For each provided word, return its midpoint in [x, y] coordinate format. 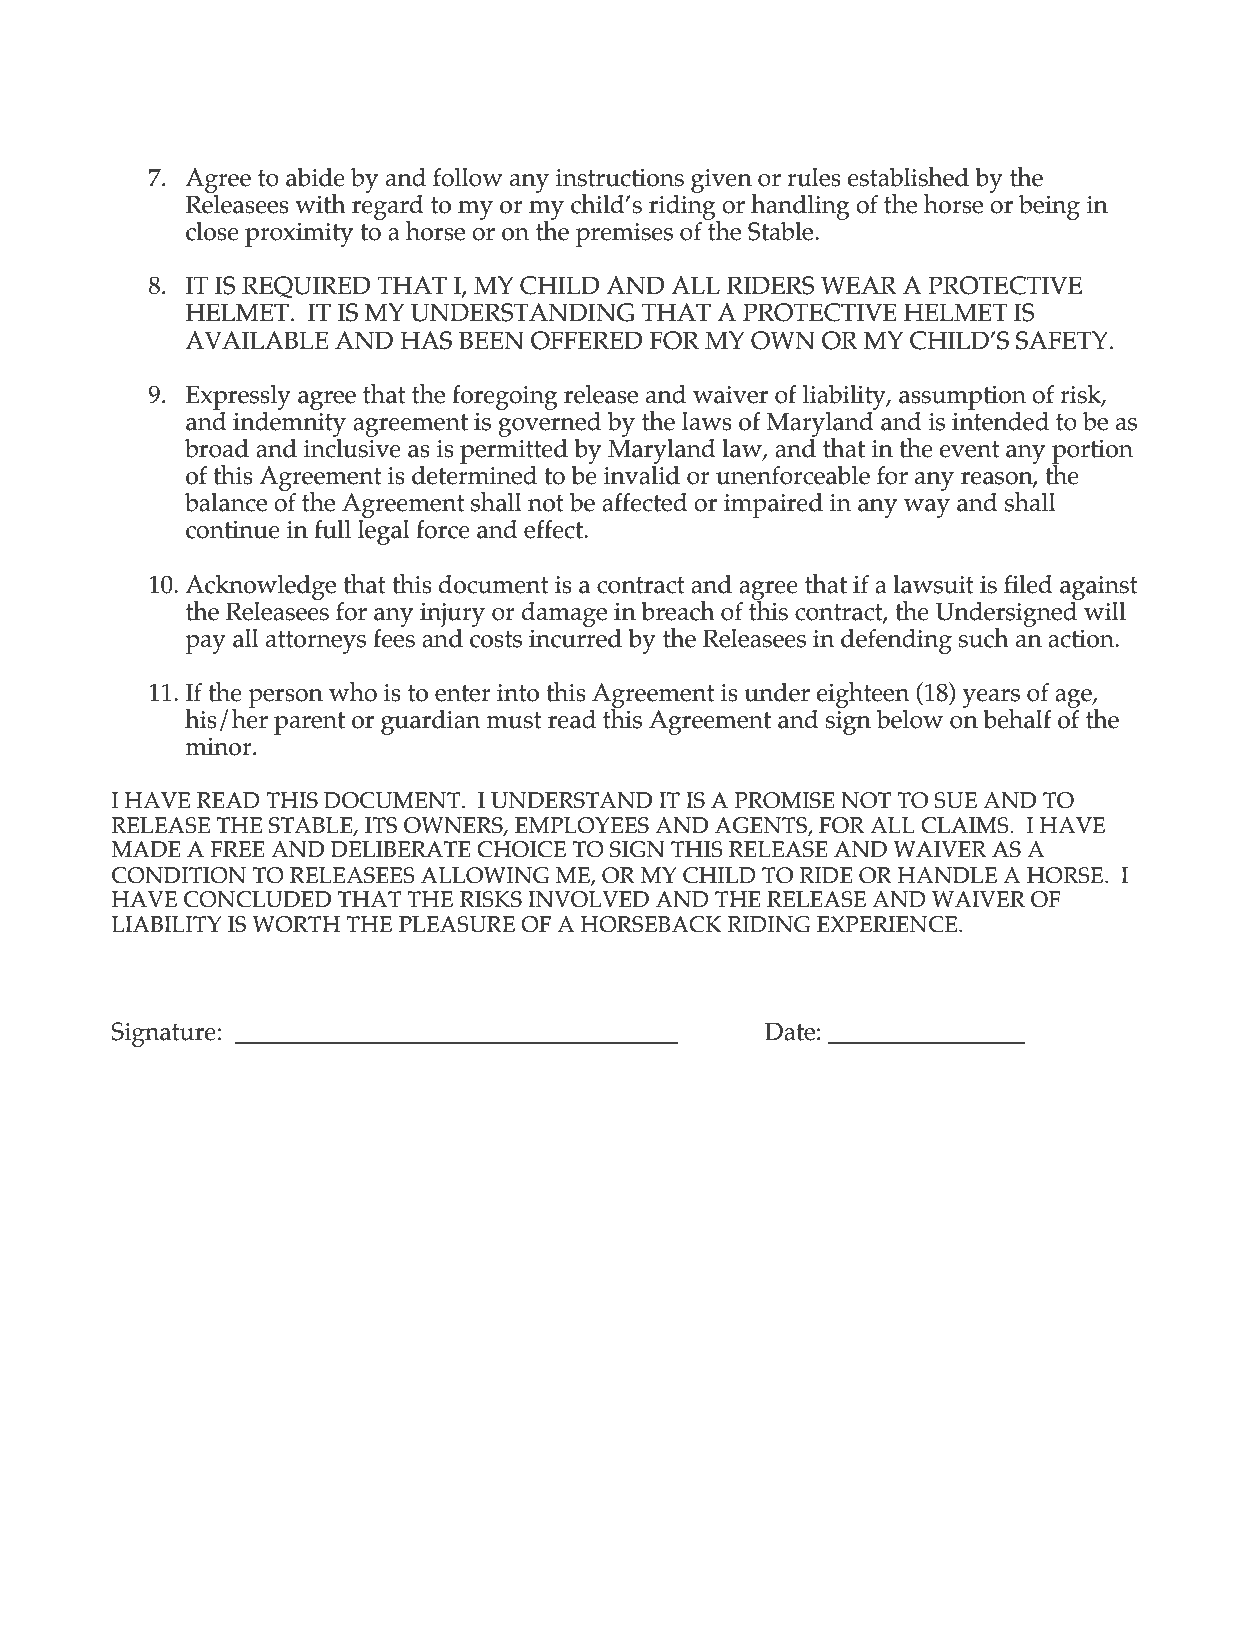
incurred [575, 638]
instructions [620, 178]
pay [205, 644]
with [320, 204]
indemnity [289, 424]
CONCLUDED [257, 899]
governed [549, 424]
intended [1000, 421]
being [1049, 207]
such [984, 638]
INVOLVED [588, 899]
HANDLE [947, 875]
